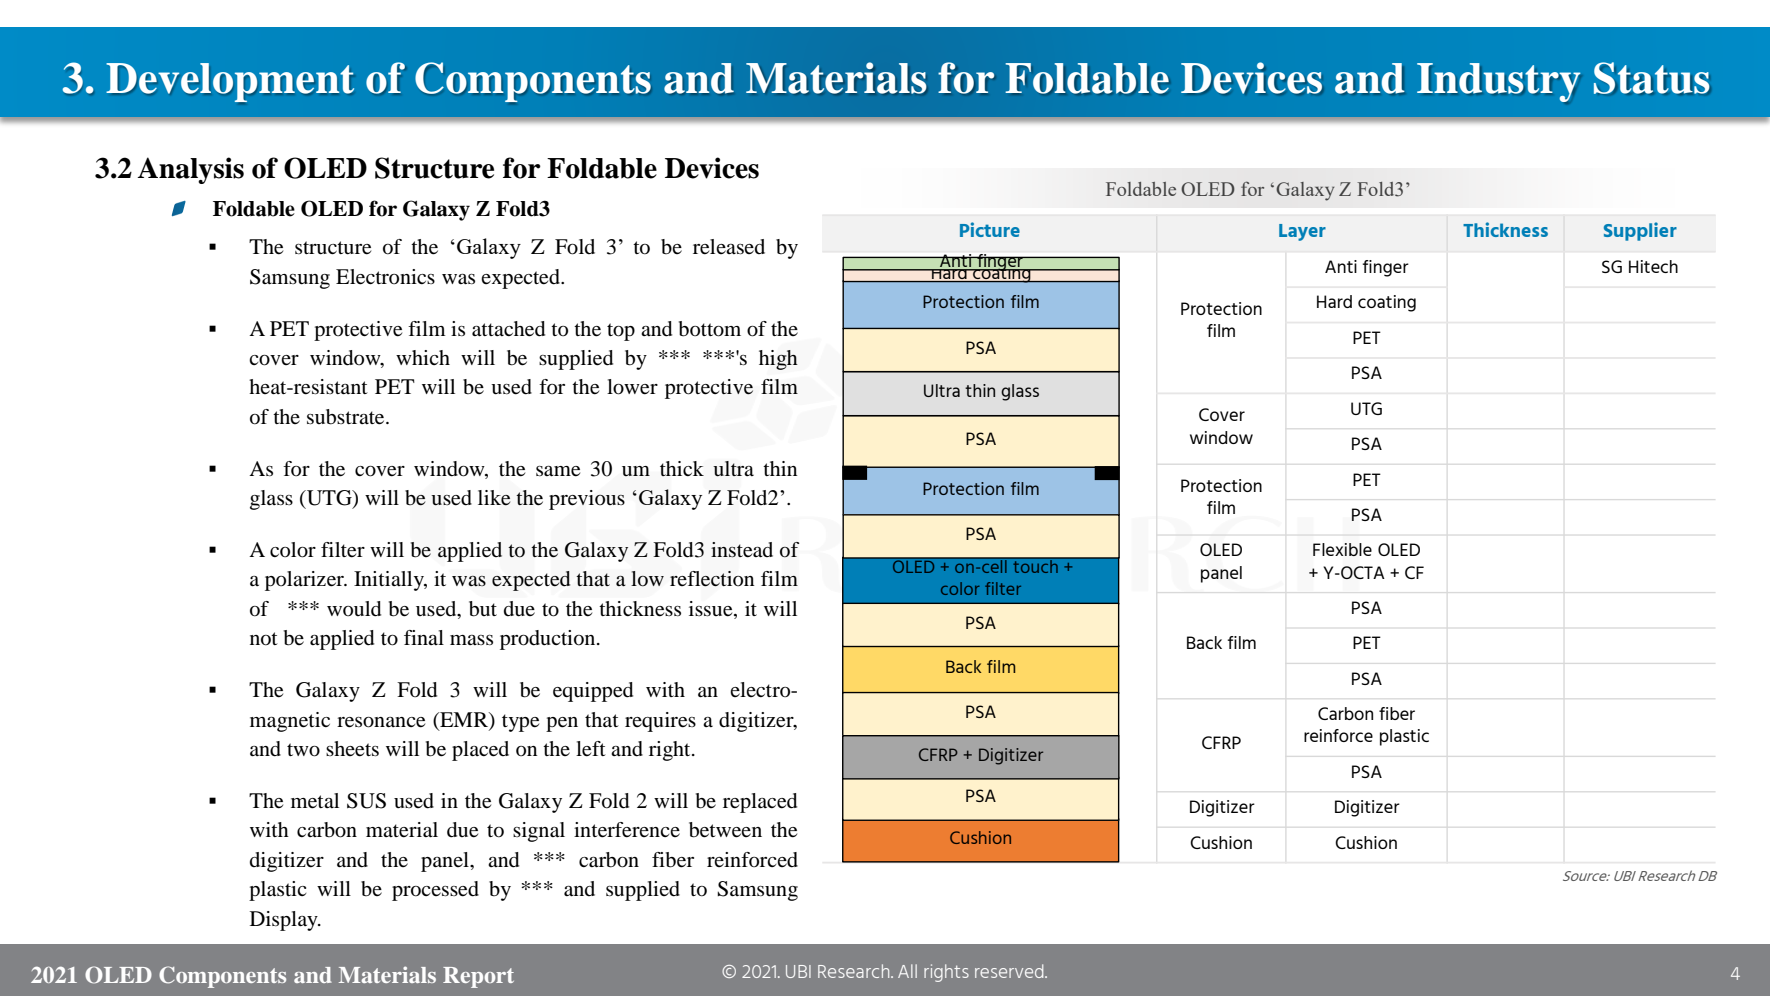  I want to click on Industry, so click(1498, 82).
